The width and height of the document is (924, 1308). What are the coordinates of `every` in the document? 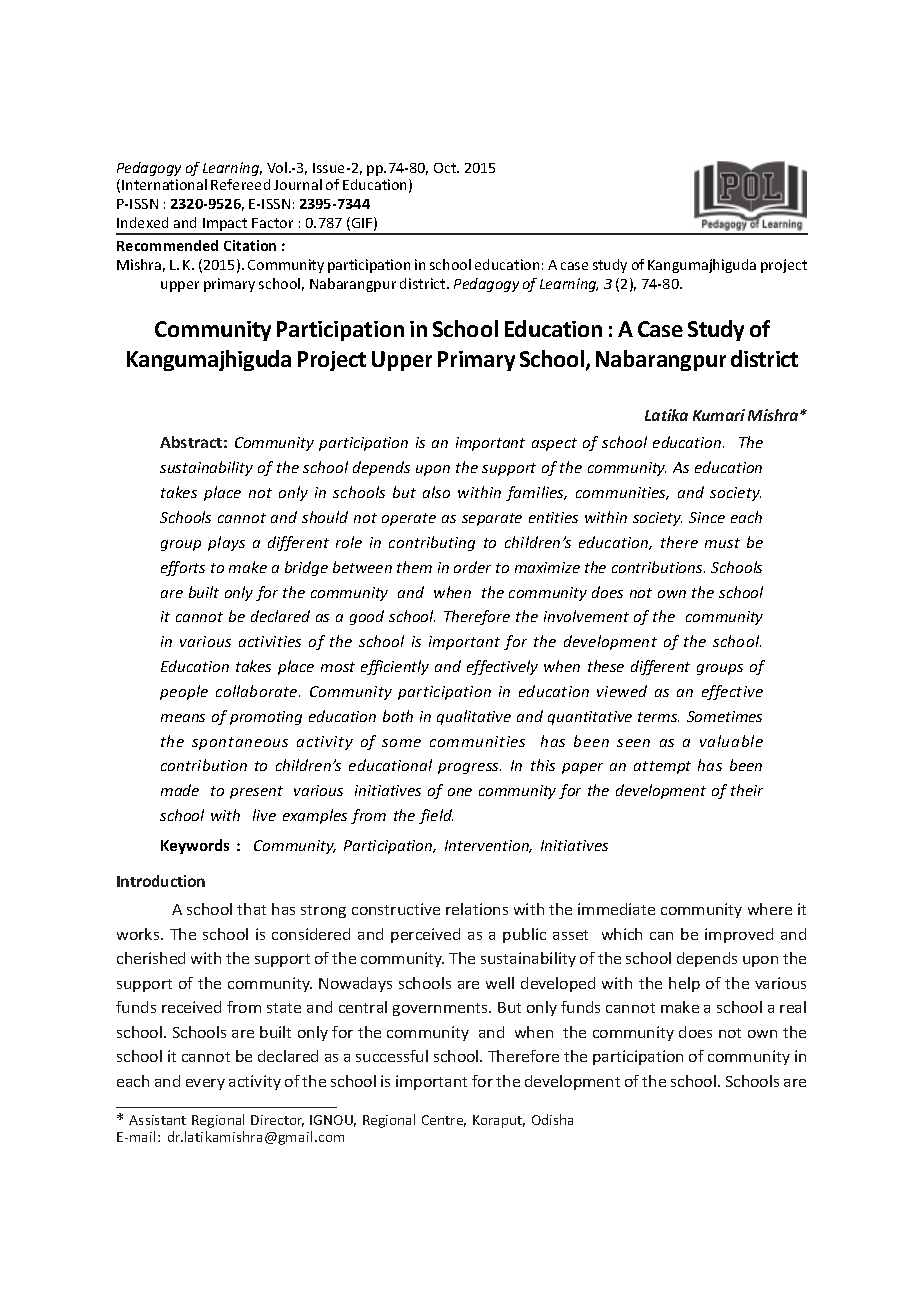 It's located at (205, 1084).
